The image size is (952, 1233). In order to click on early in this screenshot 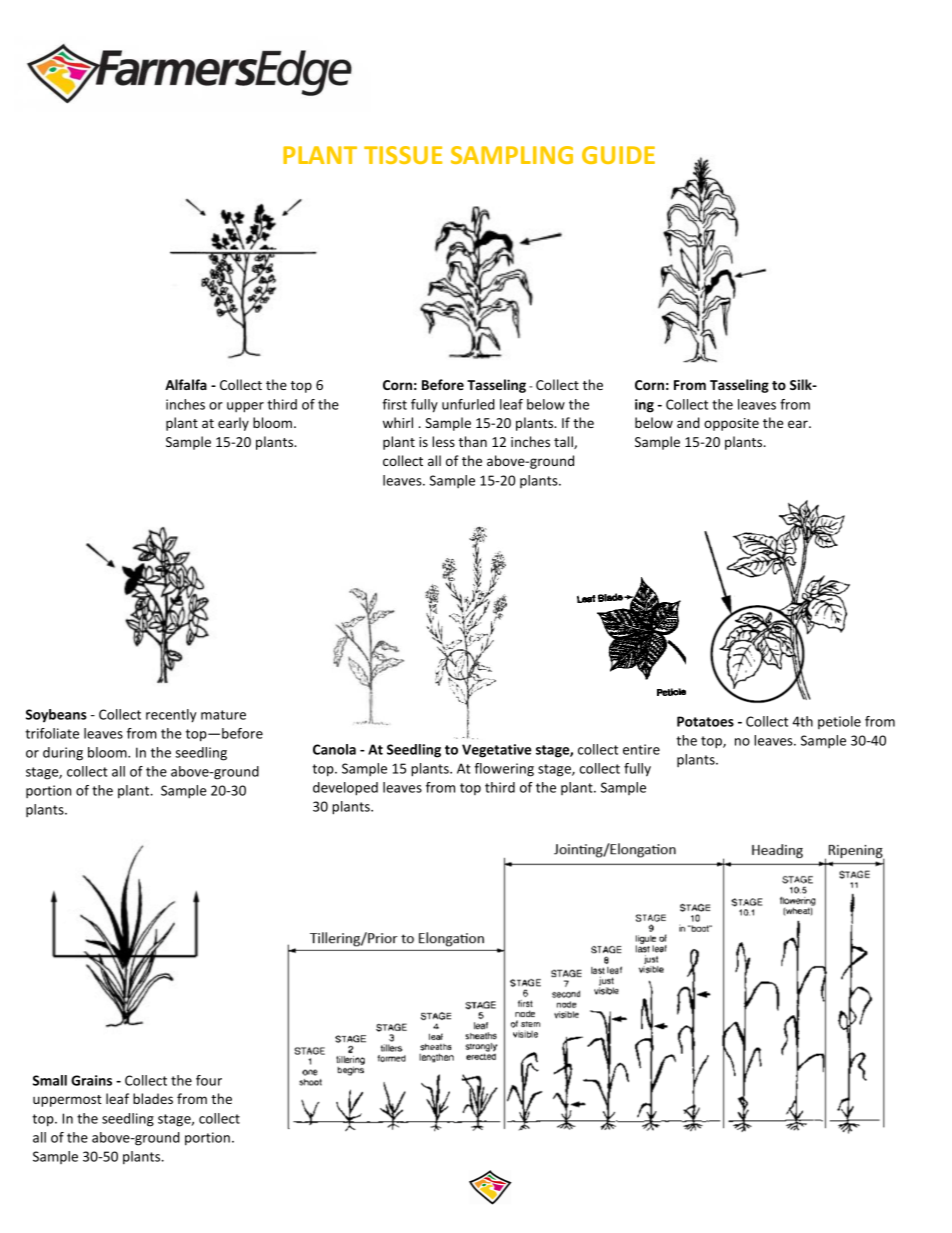, I will do `click(233, 424)`.
